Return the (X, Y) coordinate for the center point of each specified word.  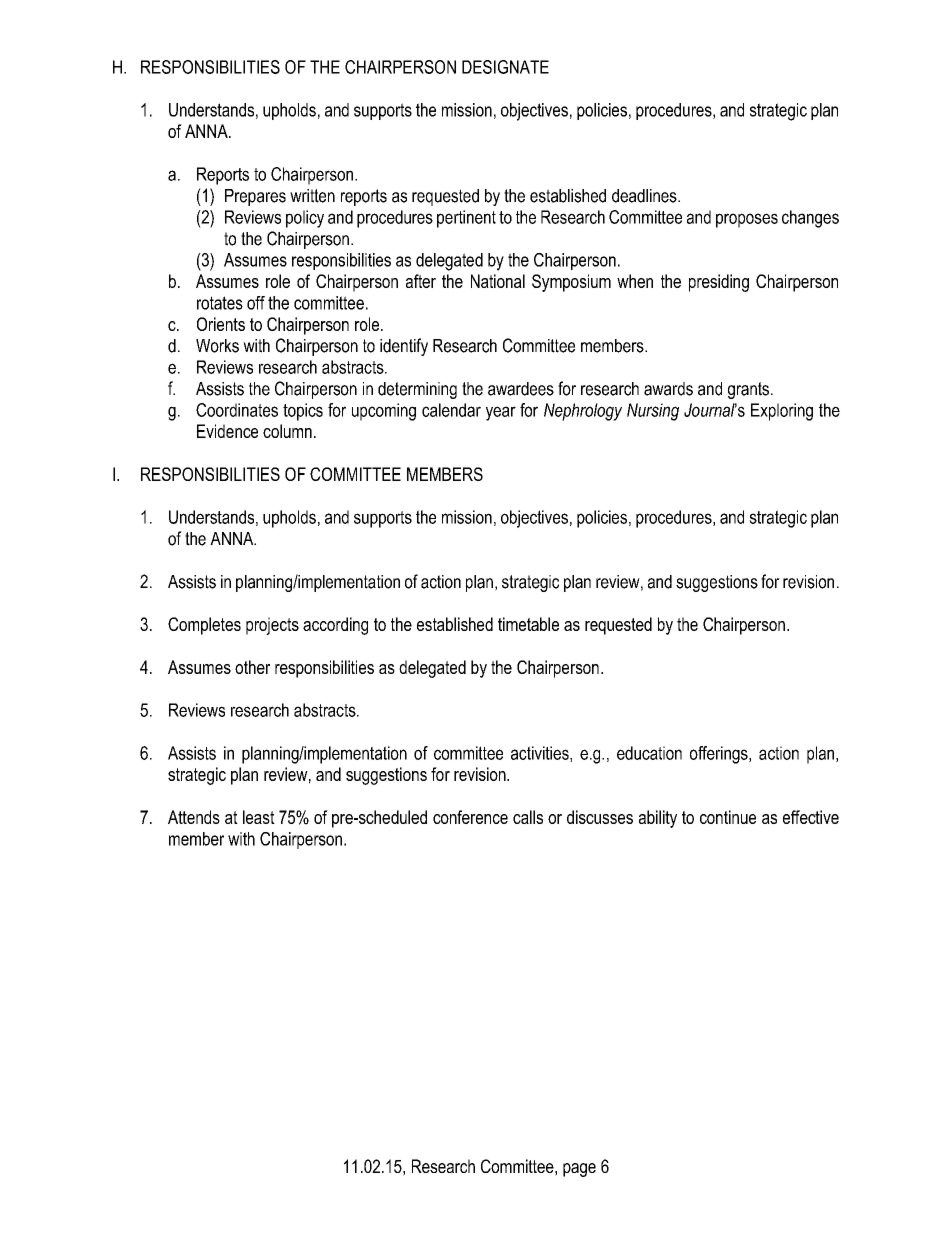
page (579, 1170)
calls (528, 817)
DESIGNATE (505, 67)
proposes (747, 220)
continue (728, 817)
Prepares (255, 197)
